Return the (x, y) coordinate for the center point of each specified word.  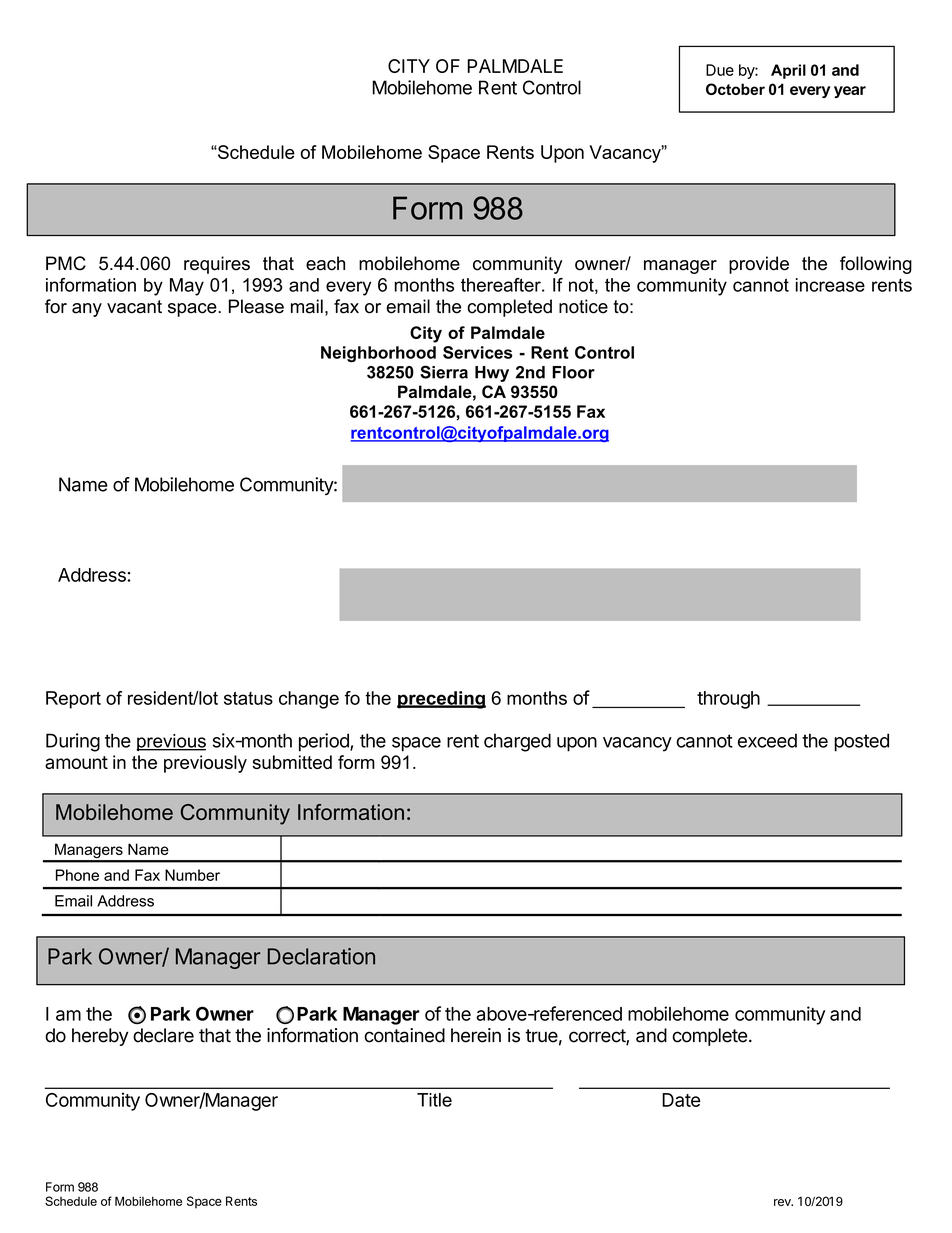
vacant (134, 307)
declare (163, 1035)
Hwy (492, 374)
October (735, 89)
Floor (573, 372)
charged (517, 742)
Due (720, 70)
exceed (767, 740)
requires (217, 265)
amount (76, 762)
